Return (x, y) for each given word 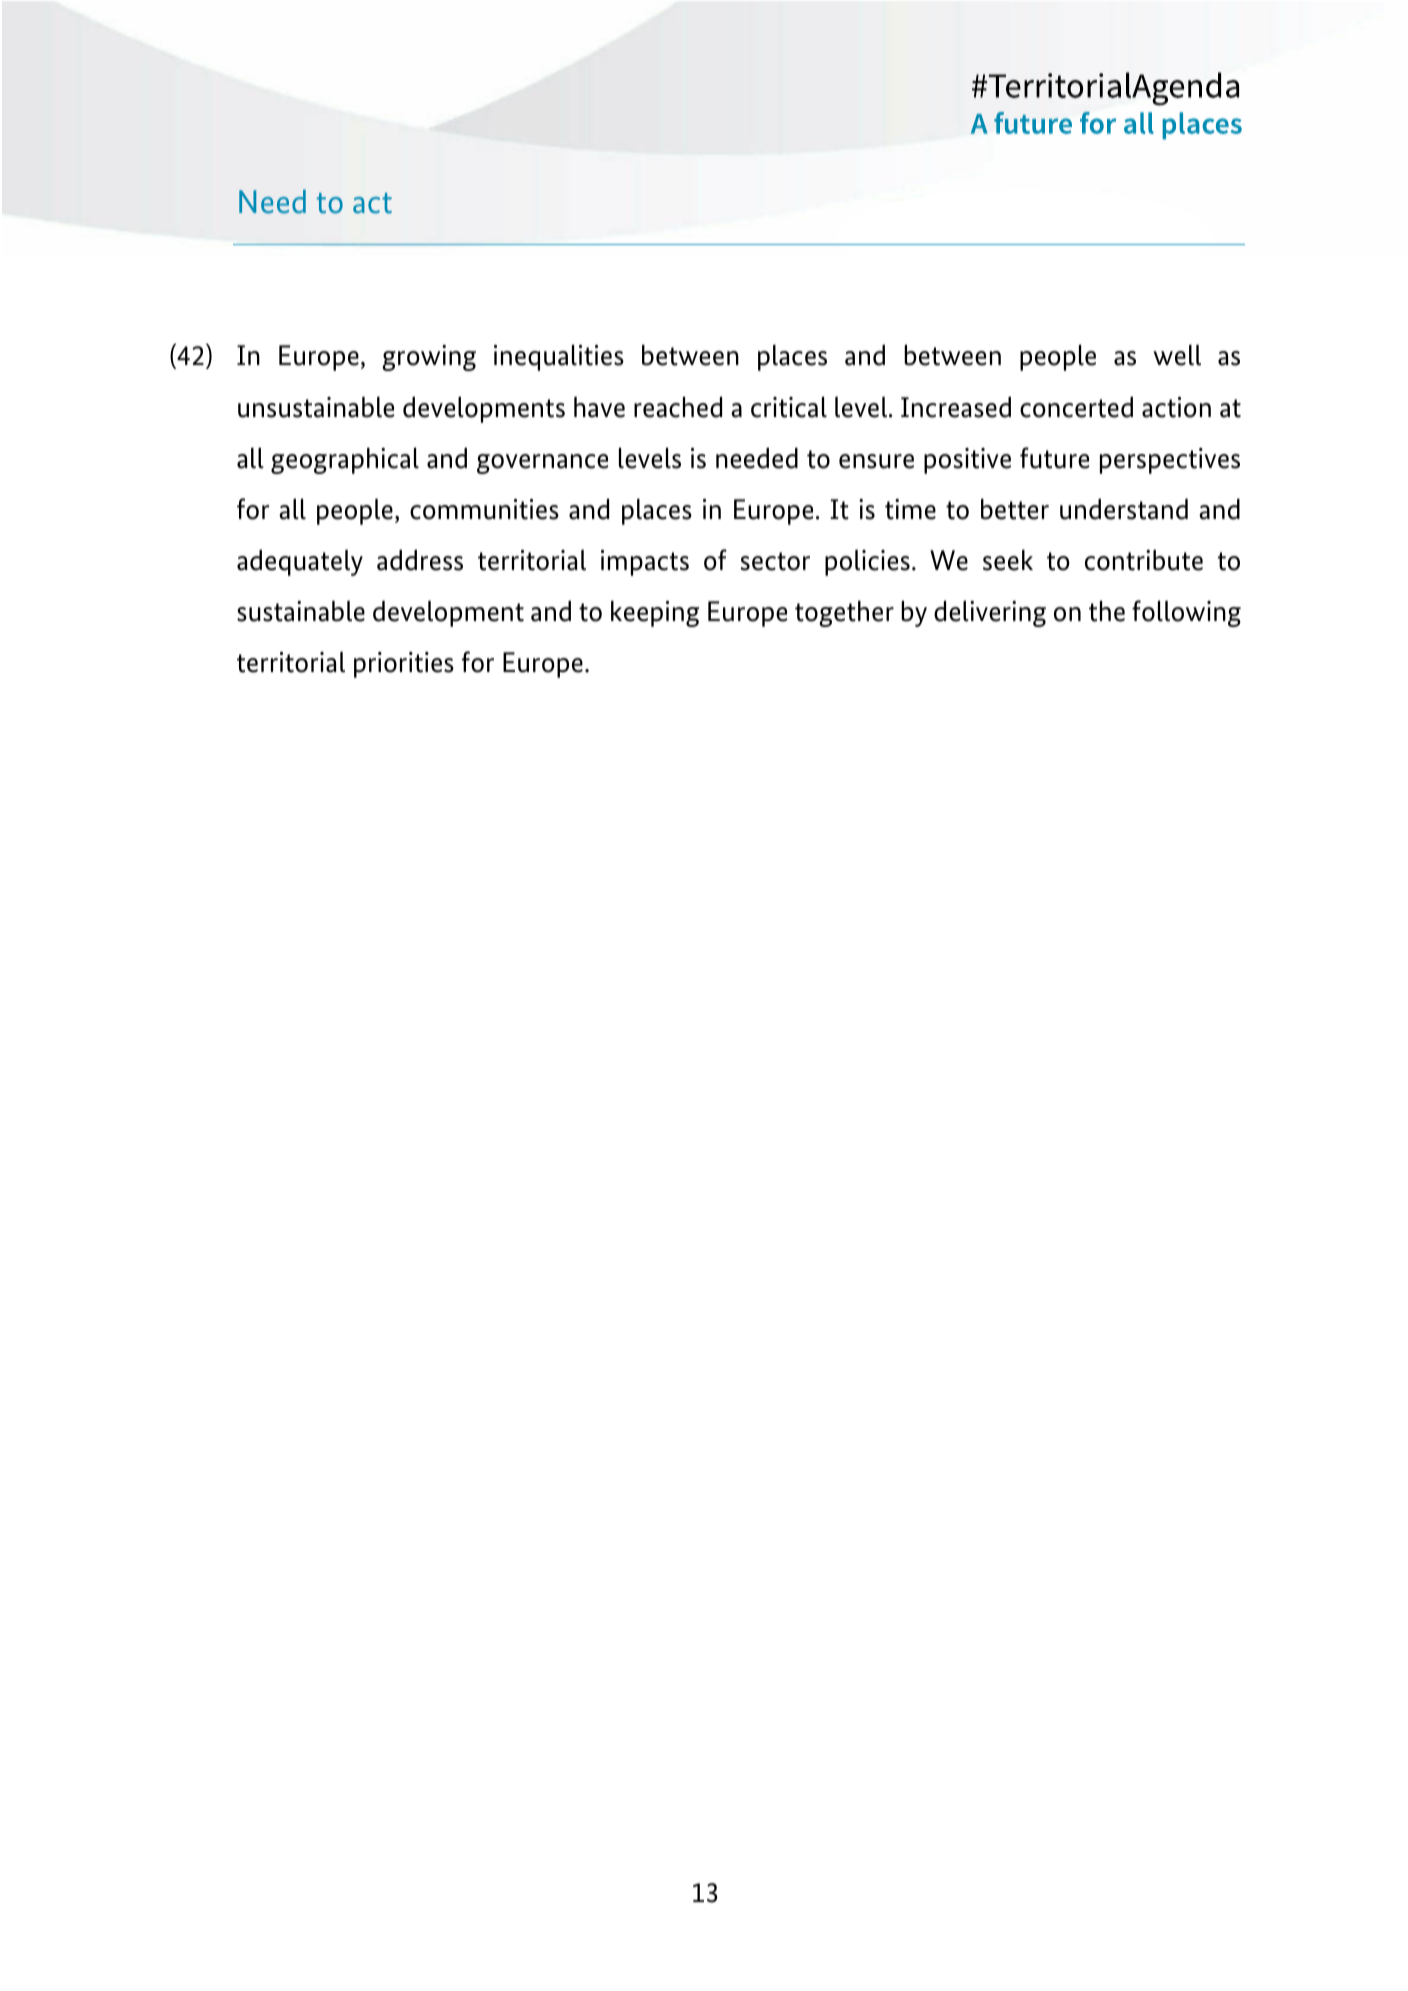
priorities (404, 665)
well (1177, 355)
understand (1124, 509)
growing (429, 358)
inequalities (559, 357)
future (1055, 458)
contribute (1144, 560)
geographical (345, 460)
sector (775, 561)
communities (484, 509)
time (910, 509)
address (420, 560)
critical (789, 407)
